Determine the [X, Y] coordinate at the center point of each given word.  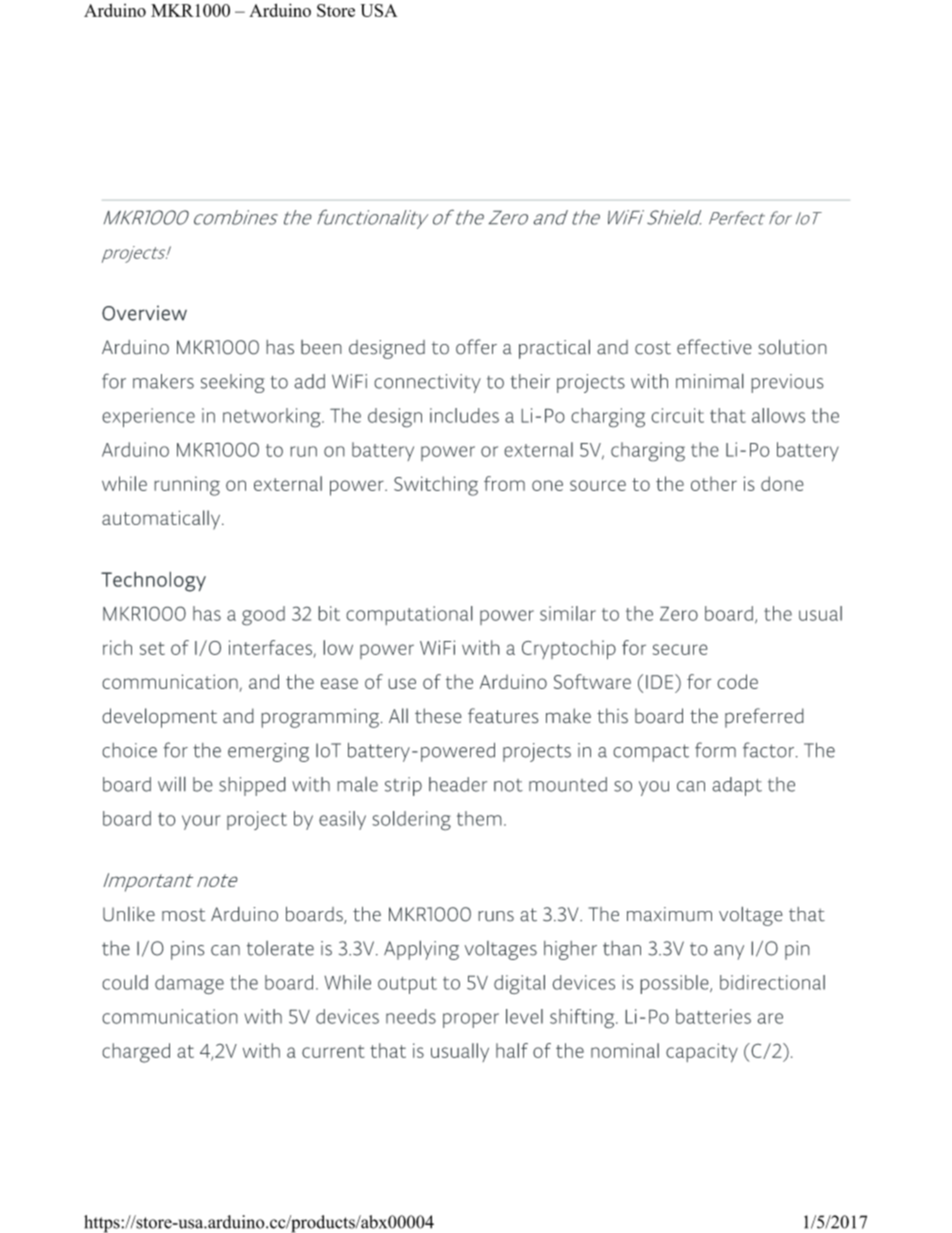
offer [476, 347]
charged [136, 1053]
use [402, 683]
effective [714, 347]
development [159, 718]
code [737, 681]
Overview [144, 313]
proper [471, 1020]
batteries [713, 1016]
